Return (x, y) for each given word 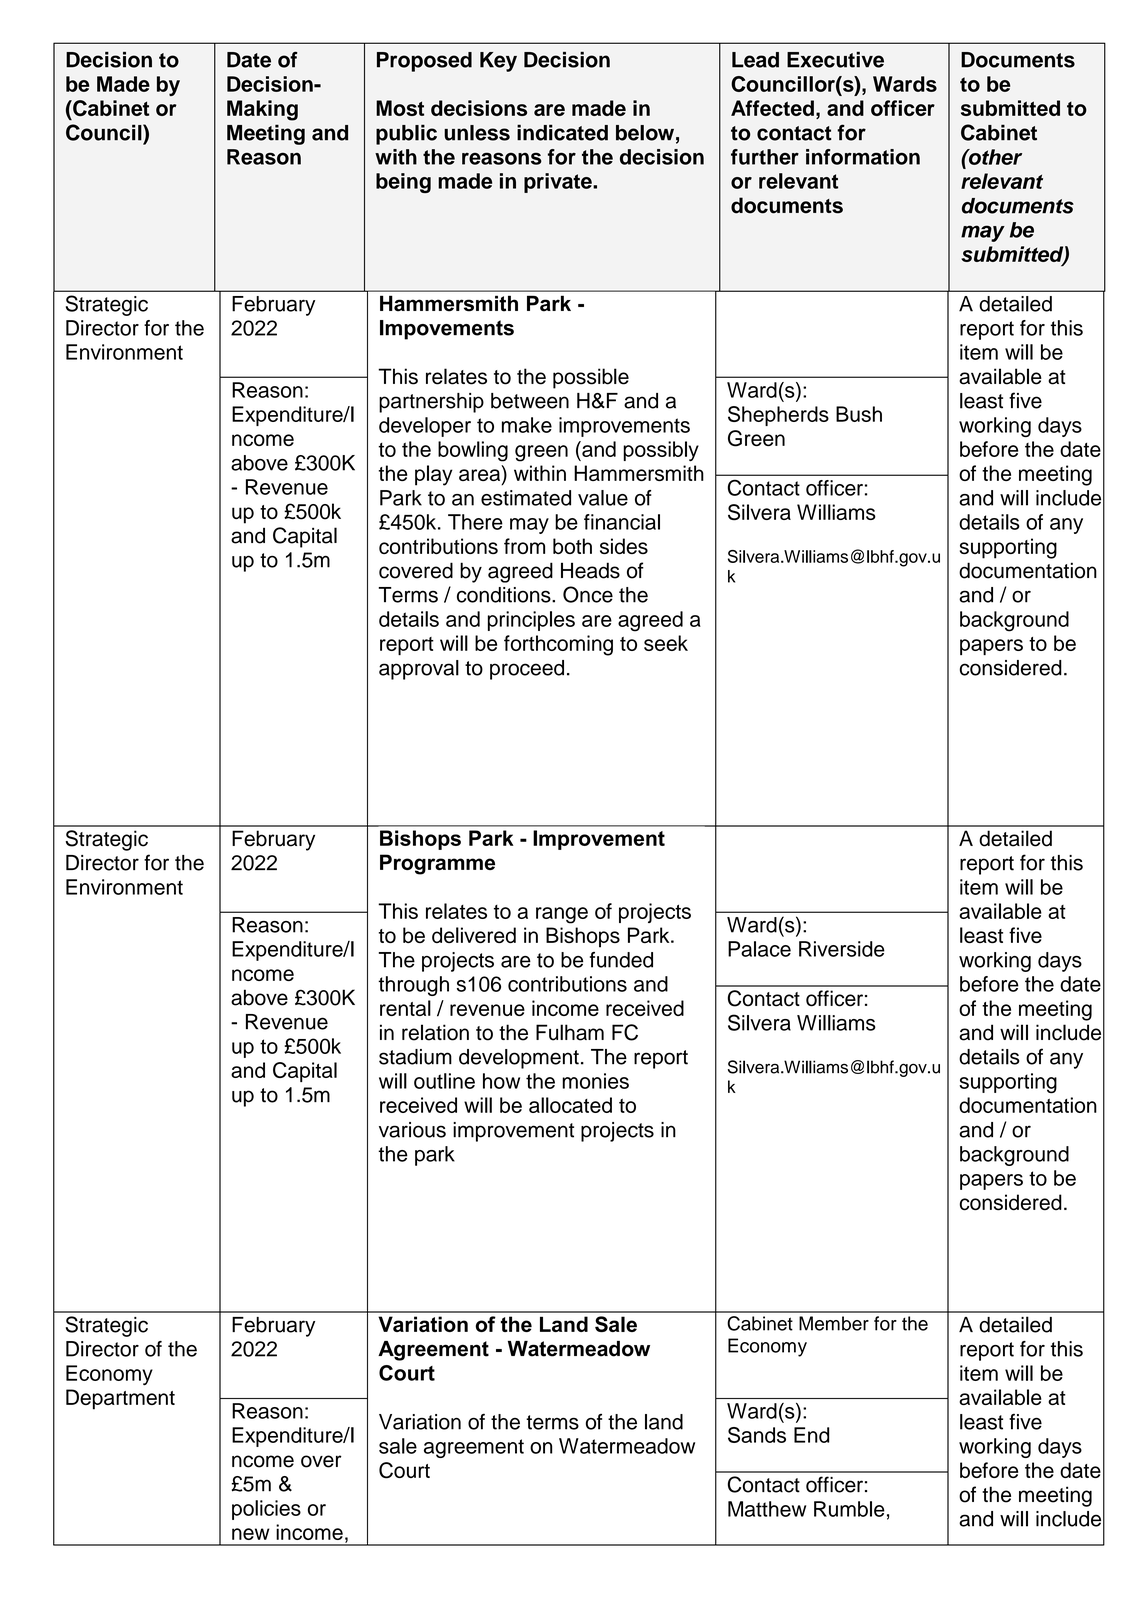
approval (419, 670)
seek (666, 643)
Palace (759, 949)
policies (266, 1510)
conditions (505, 595)
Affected (772, 108)
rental (405, 1008)
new (251, 1534)
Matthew (767, 1509)
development (519, 1059)
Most (400, 108)
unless (477, 133)
